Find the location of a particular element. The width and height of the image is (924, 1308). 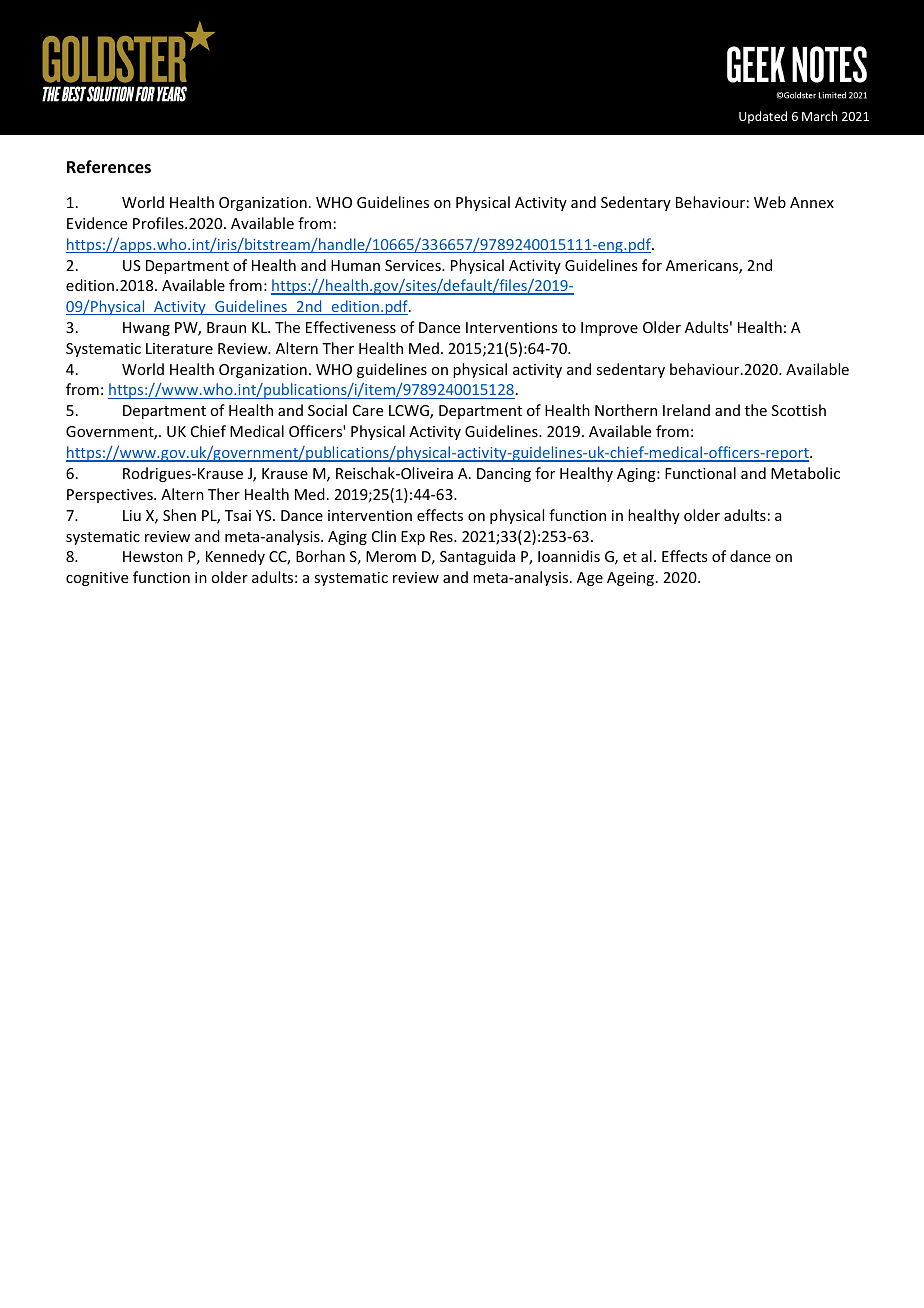

March is located at coordinates (819, 116).
